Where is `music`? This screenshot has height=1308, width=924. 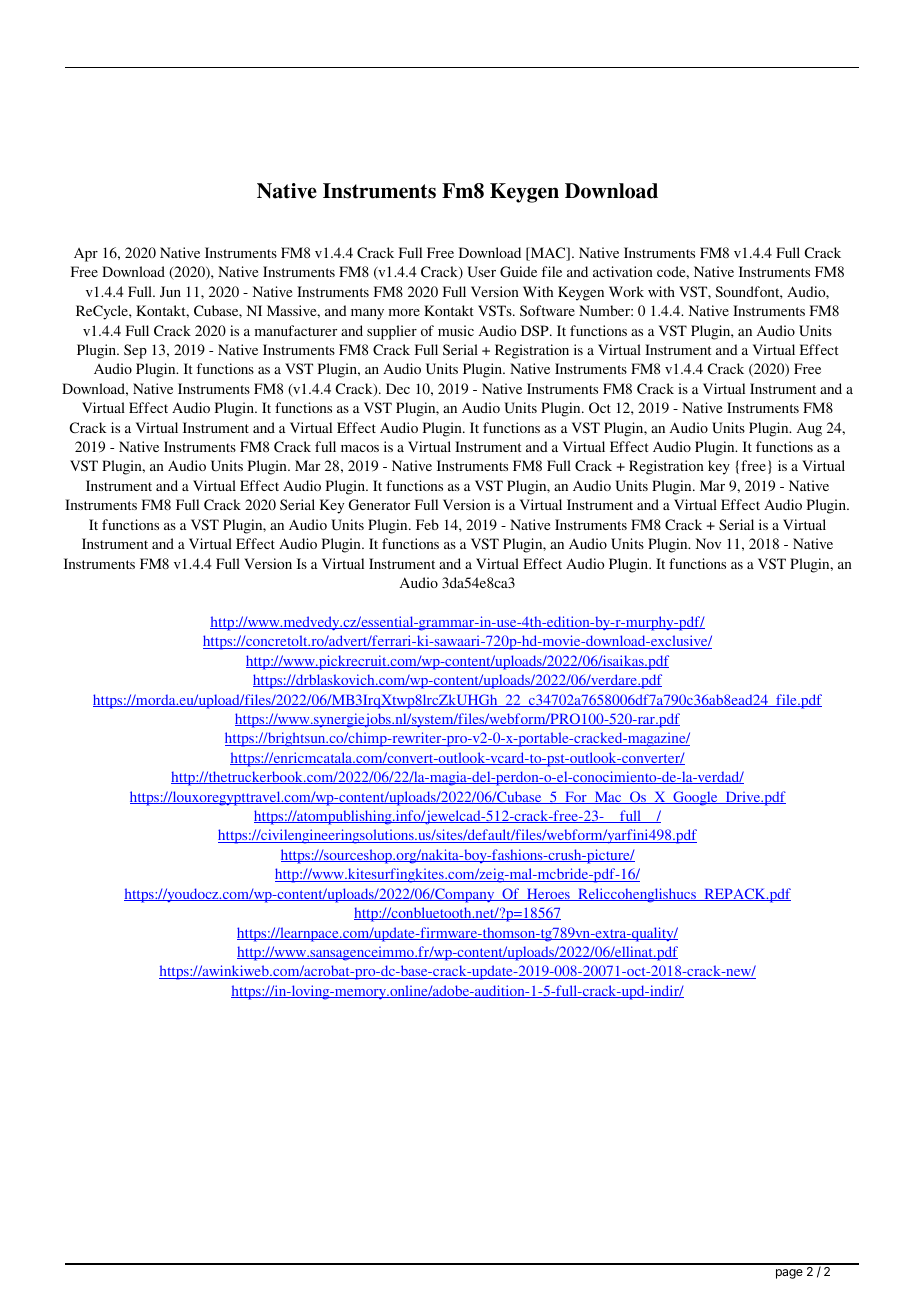
music is located at coordinates (456, 330).
